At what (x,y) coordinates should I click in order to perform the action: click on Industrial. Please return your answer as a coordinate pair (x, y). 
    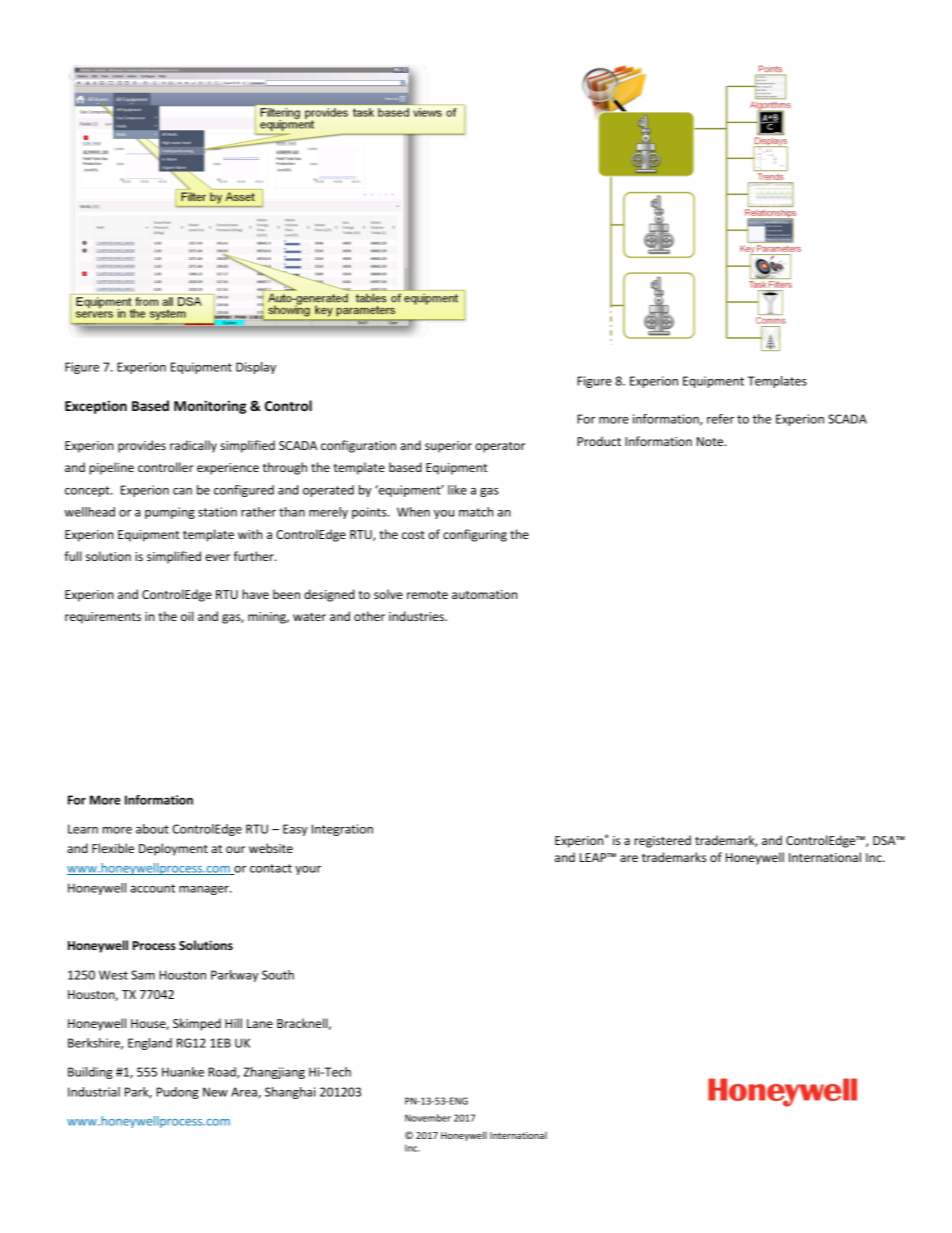
    Looking at the image, I should click on (94, 1092).
